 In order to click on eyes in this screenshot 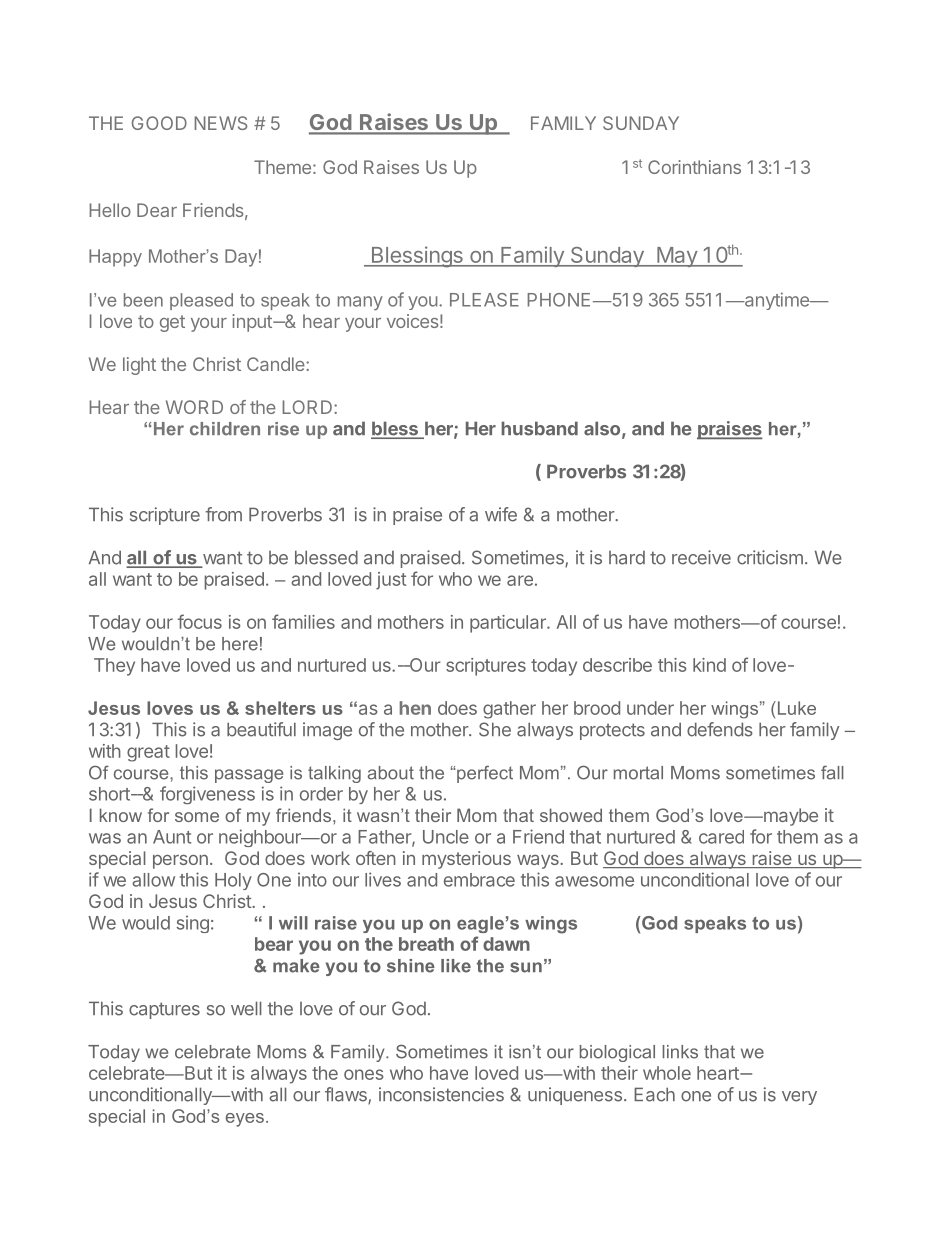, I will do `click(245, 1120)`.
